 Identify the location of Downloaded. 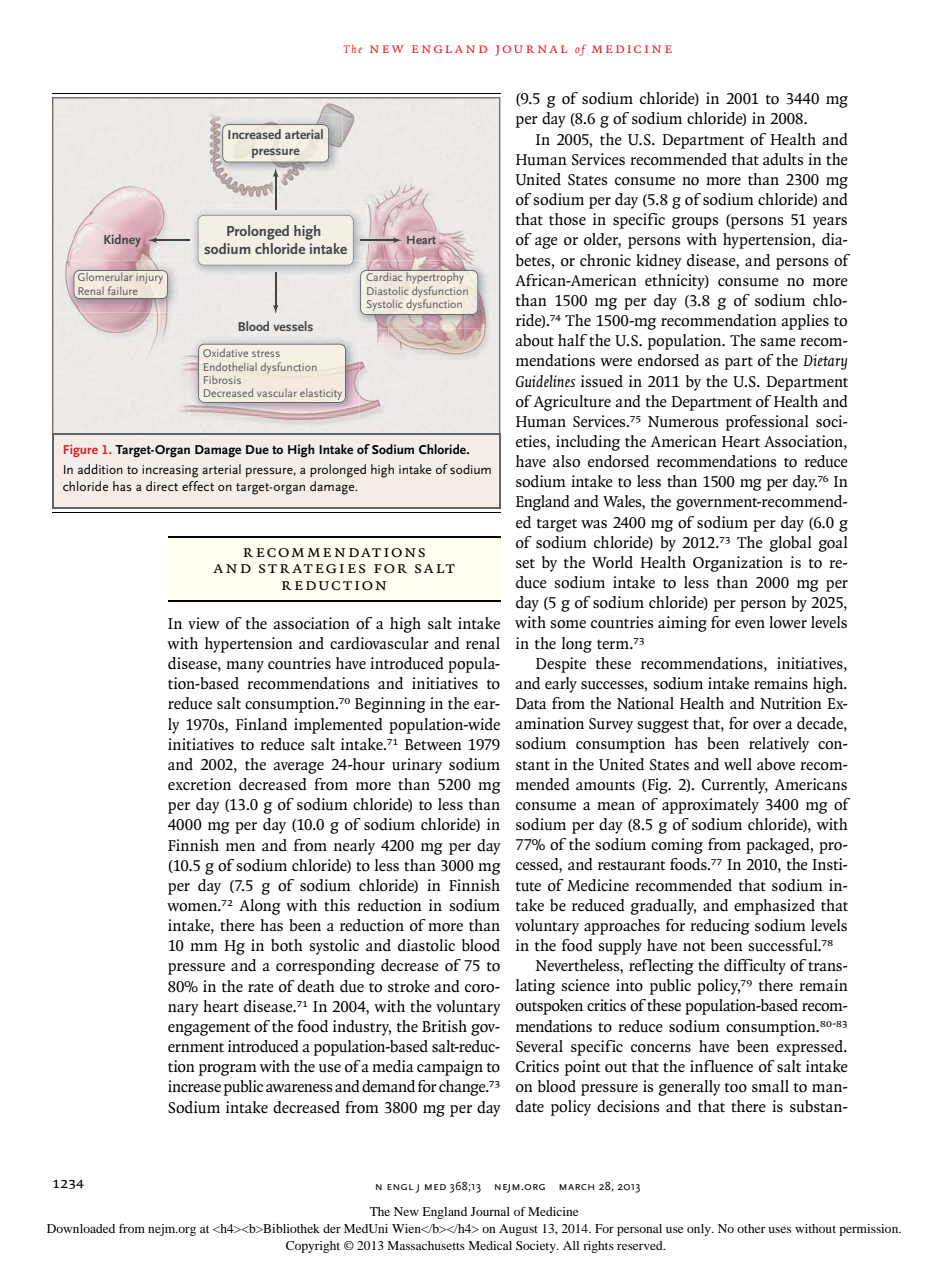
(81, 1228).
